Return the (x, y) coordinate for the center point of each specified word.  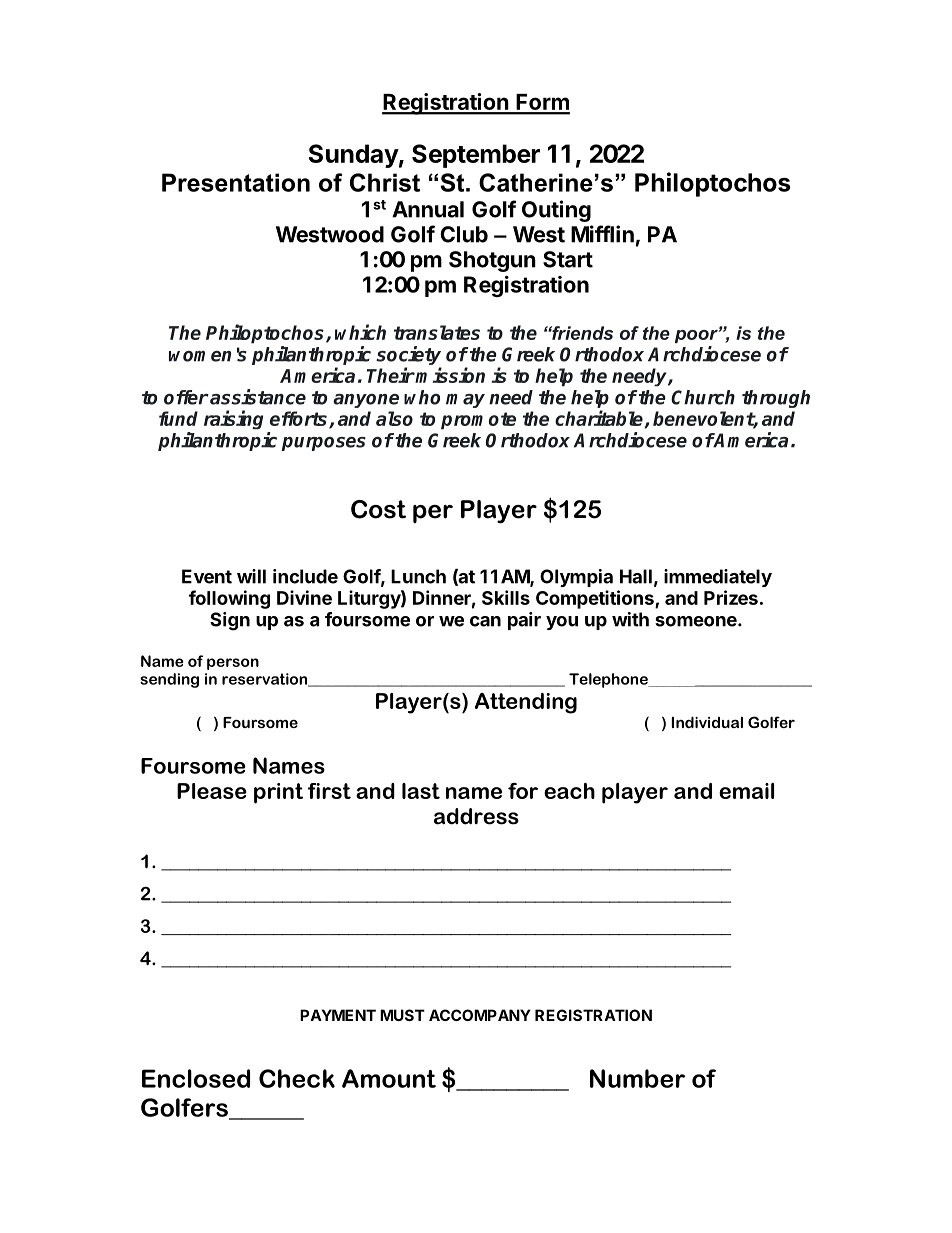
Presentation (236, 182)
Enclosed (196, 1078)
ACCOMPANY (480, 1015)
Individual (707, 722)
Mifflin (602, 234)
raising (233, 420)
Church (703, 397)
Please (212, 791)
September (476, 156)
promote (478, 421)
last (421, 791)
